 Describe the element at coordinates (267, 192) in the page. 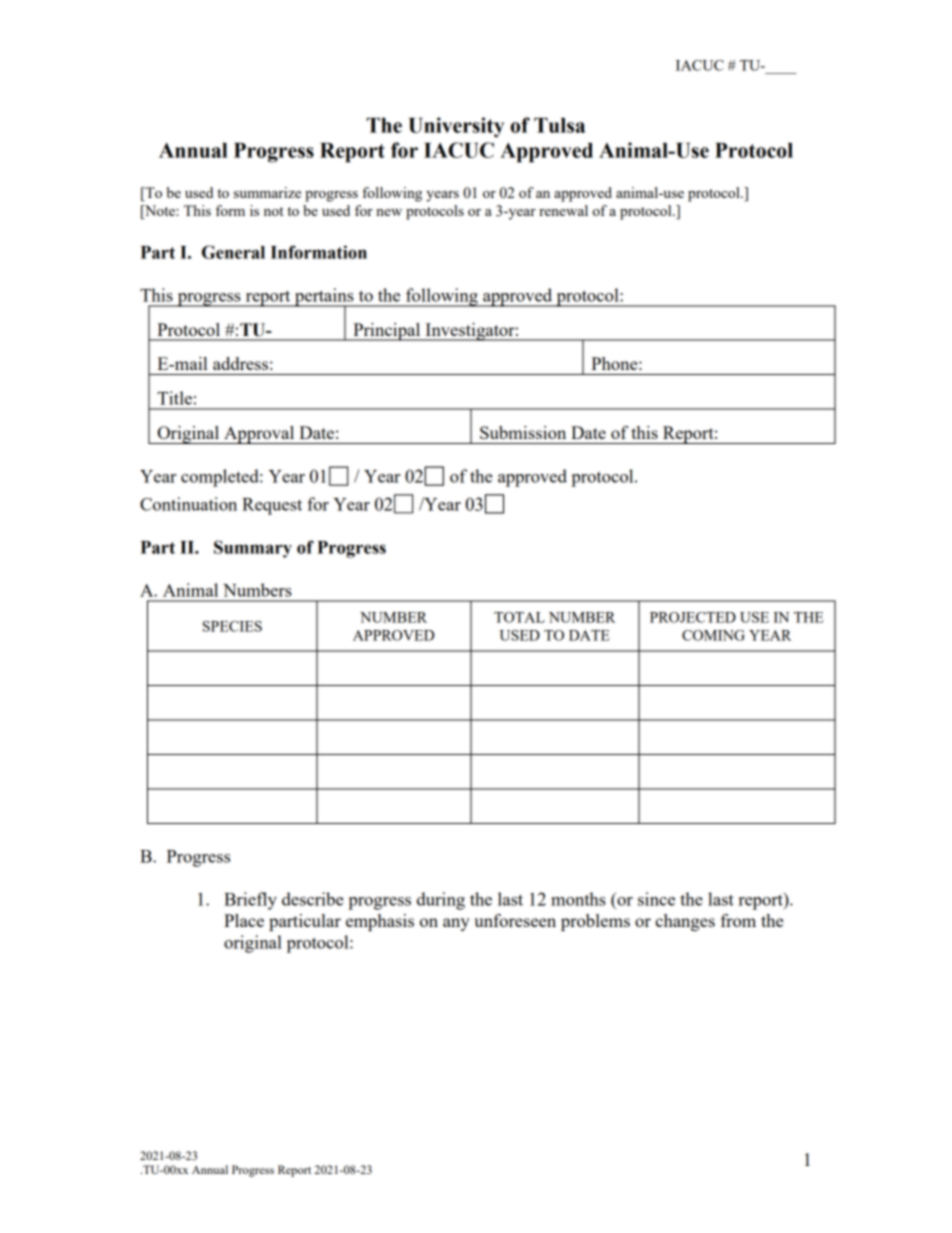

I see `summarize` at that location.
